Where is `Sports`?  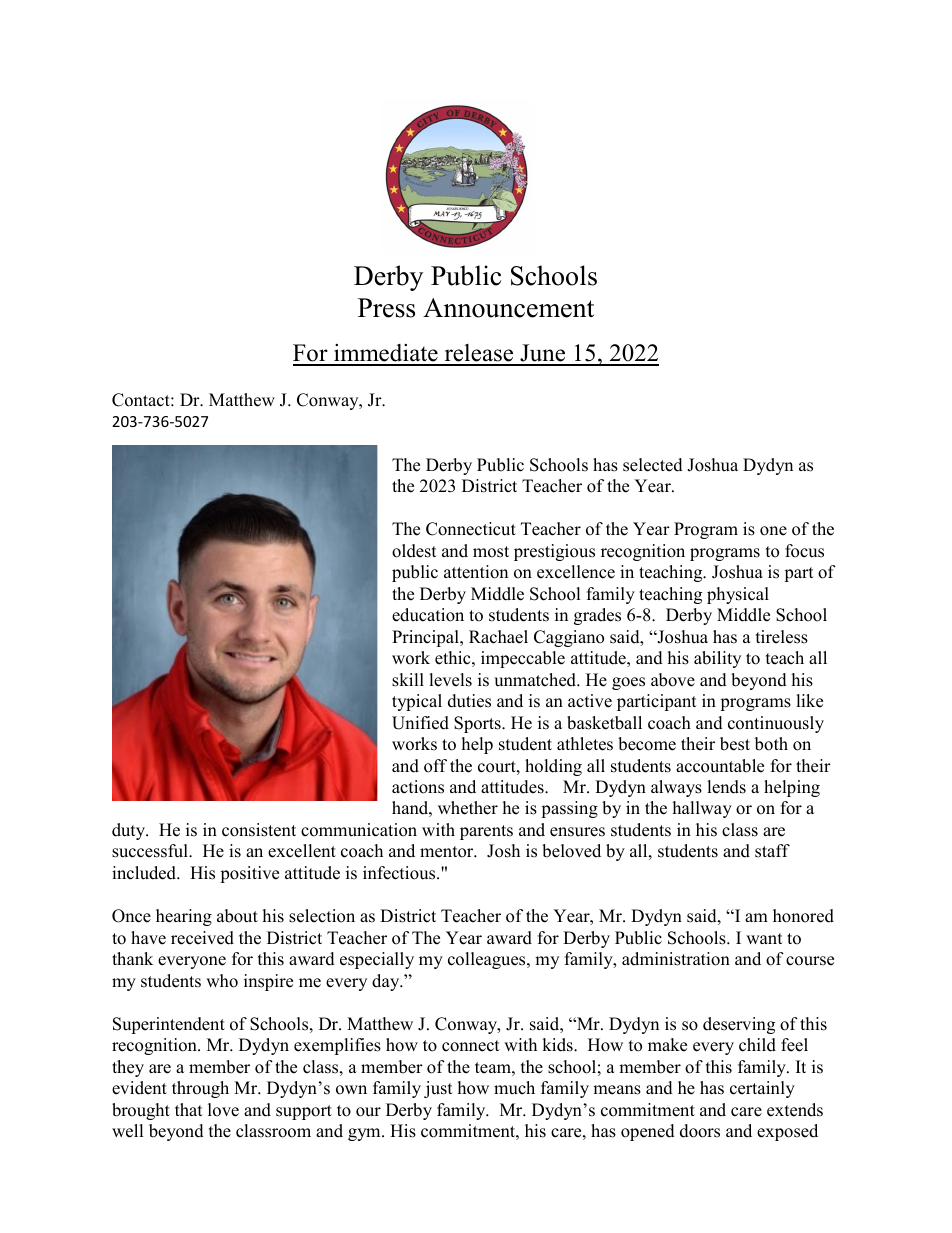
Sports is located at coordinates (478, 724).
